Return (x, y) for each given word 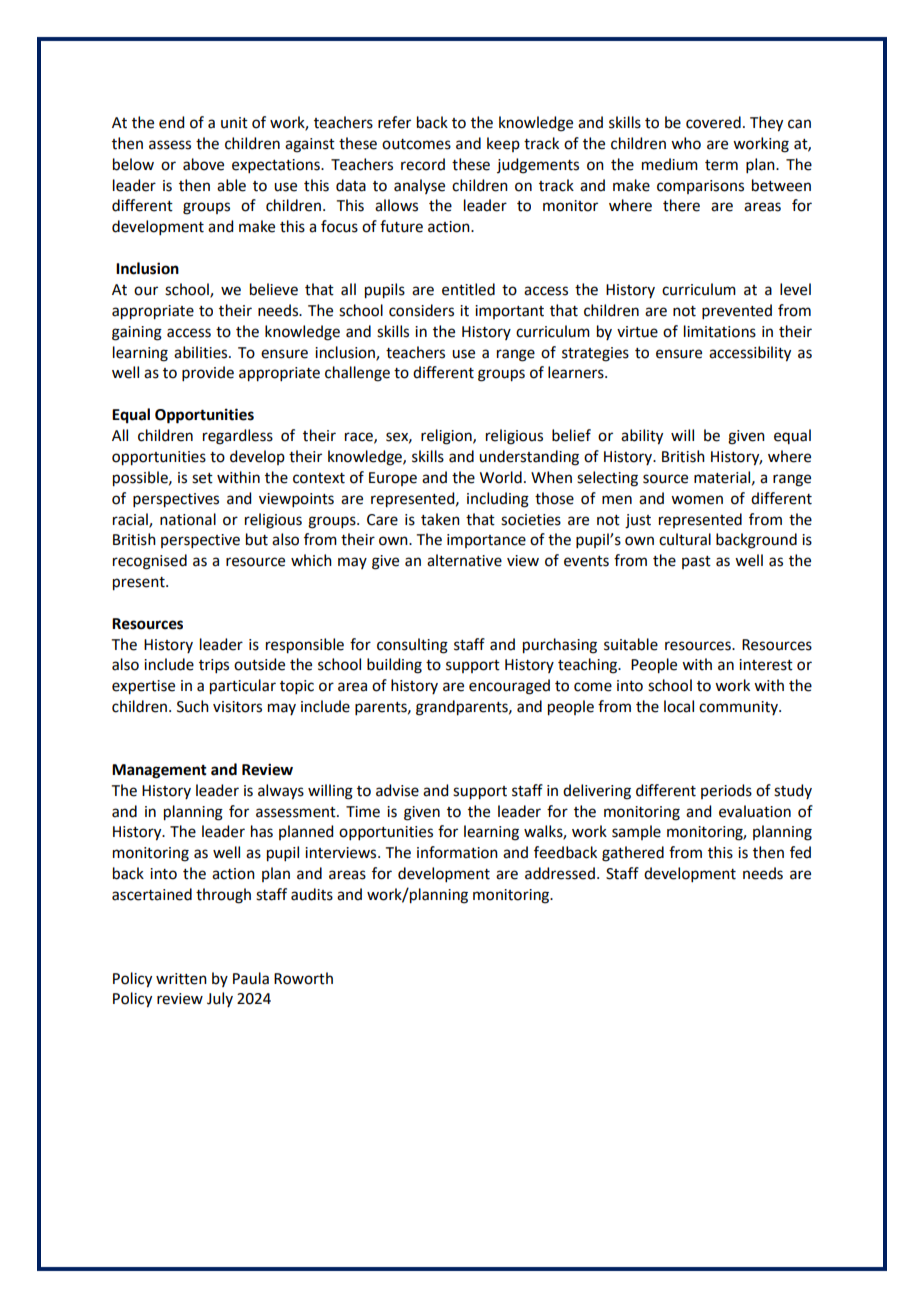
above (203, 164)
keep (503, 144)
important (509, 312)
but (257, 539)
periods (726, 791)
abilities (202, 352)
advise (397, 790)
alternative (464, 560)
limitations (720, 331)
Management (159, 771)
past (696, 562)
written (181, 979)
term (721, 165)
